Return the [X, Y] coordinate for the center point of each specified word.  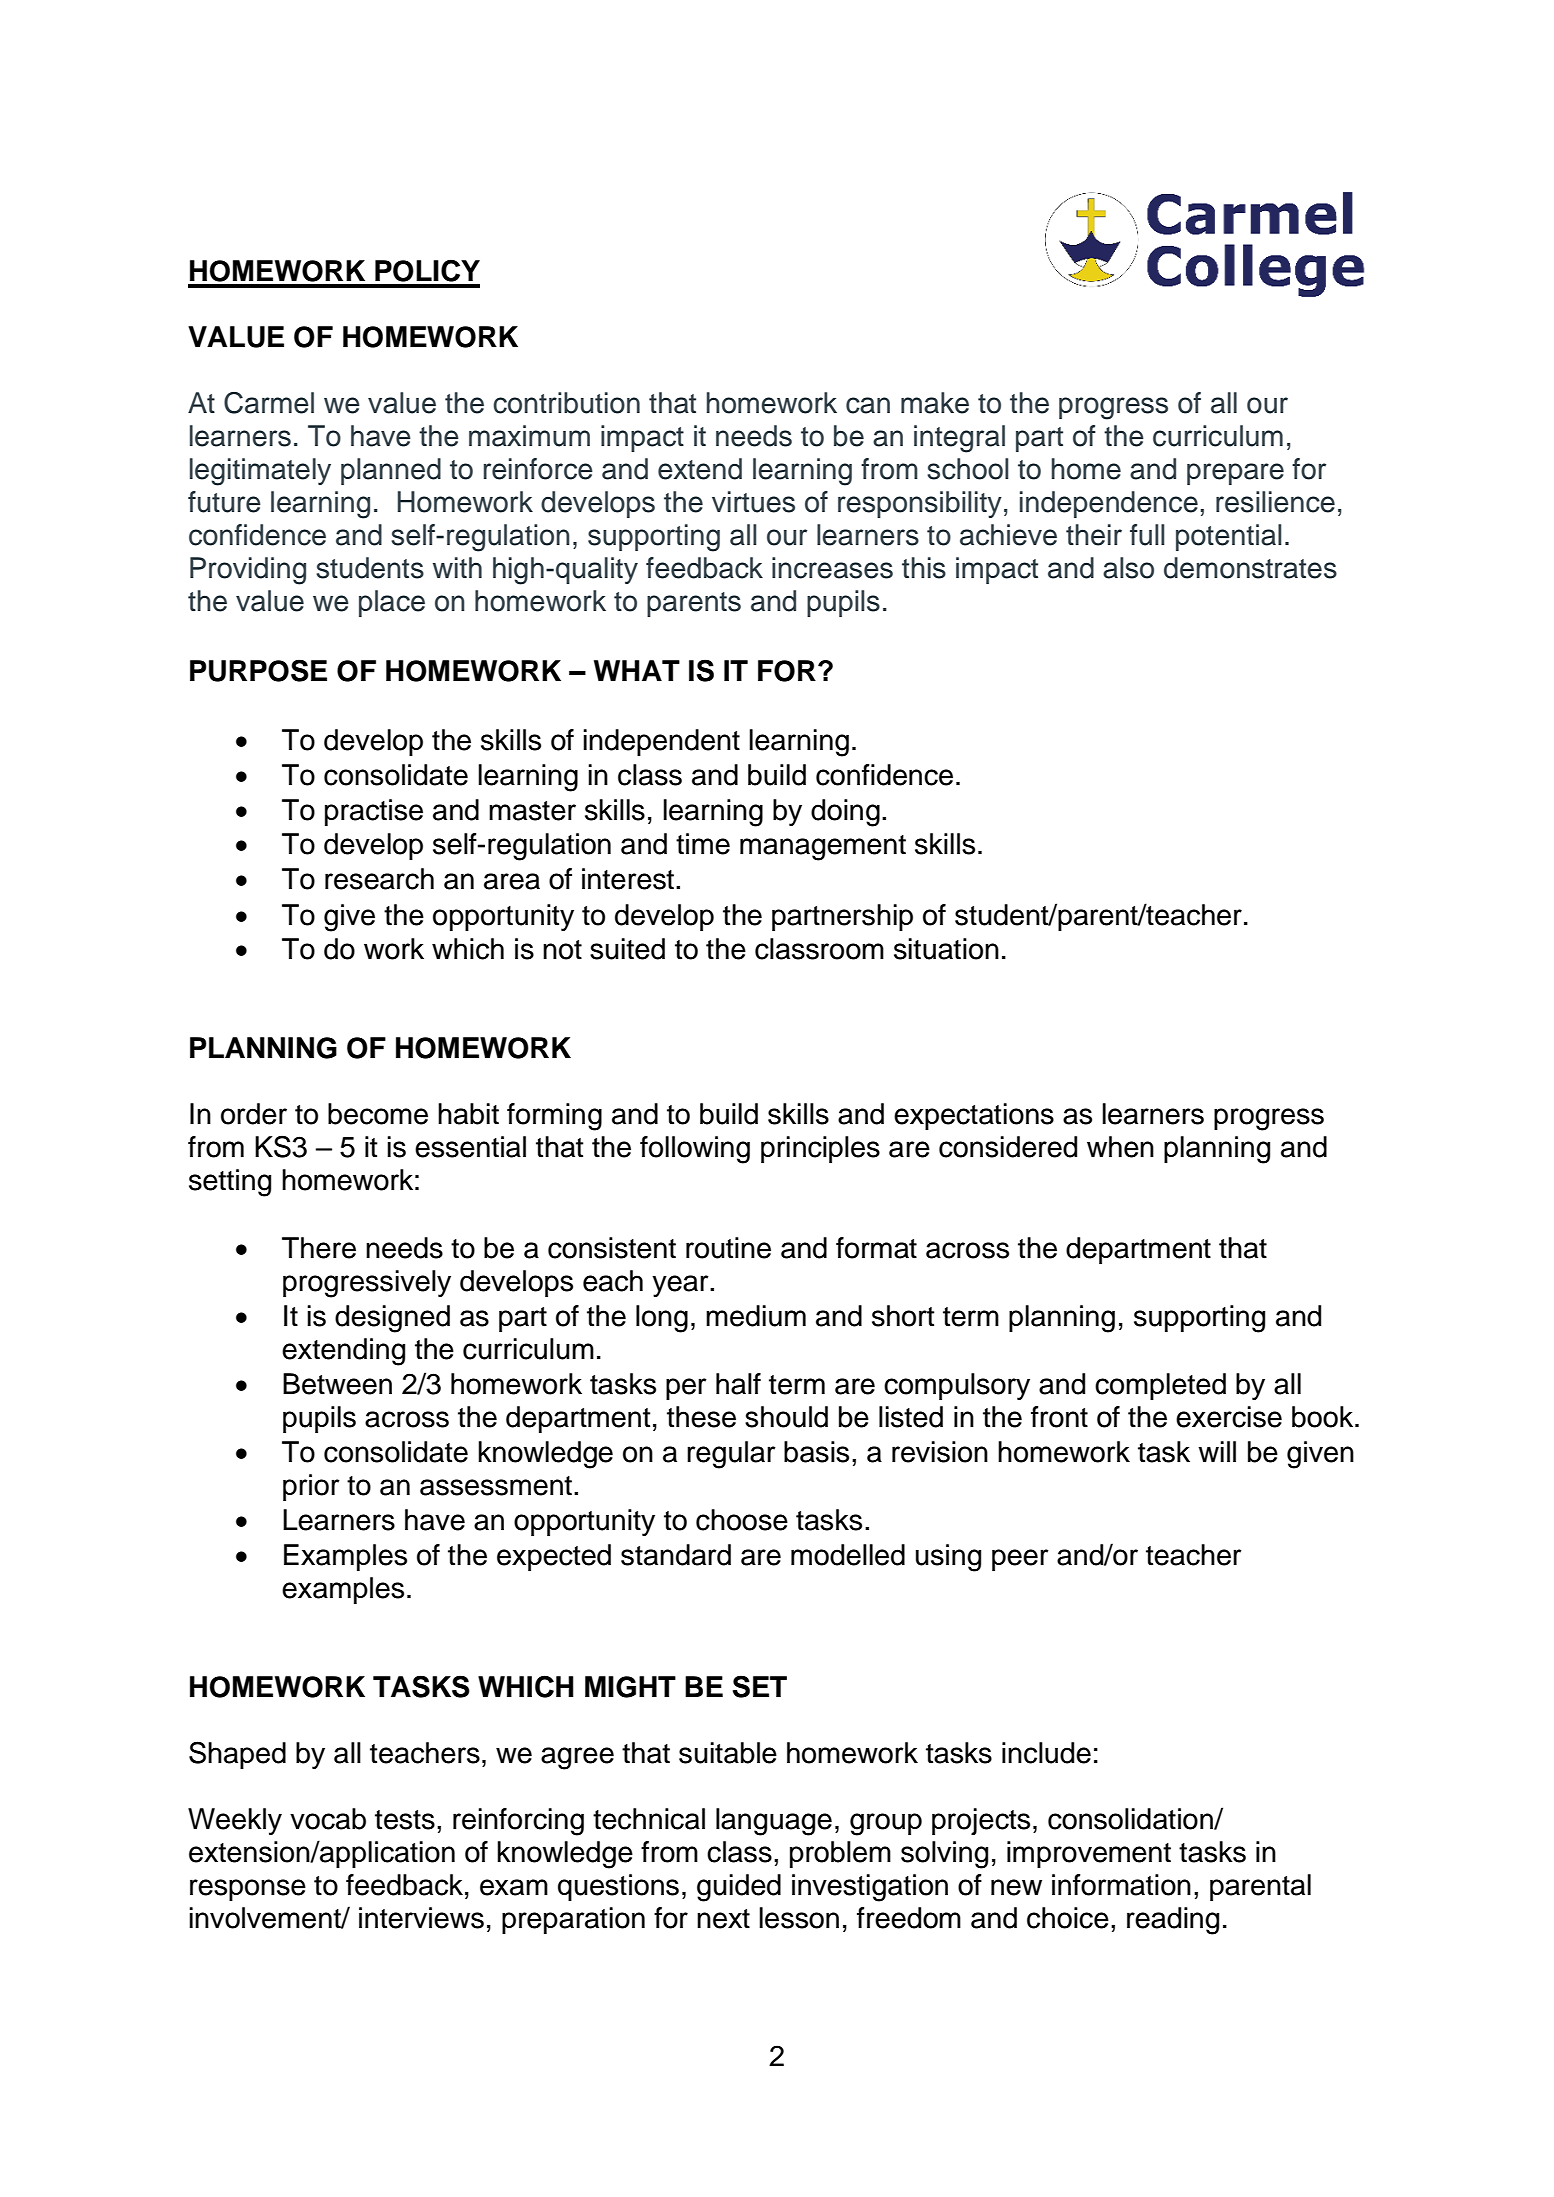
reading [1173, 1921]
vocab [328, 1819]
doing [845, 813]
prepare [1235, 474]
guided [739, 1888]
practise [374, 812]
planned [391, 471]
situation [946, 949]
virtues [753, 502]
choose [742, 1520]
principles [820, 1149]
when [1120, 1147]
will [1217, 1451]
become [378, 1114]
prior [311, 1487]
